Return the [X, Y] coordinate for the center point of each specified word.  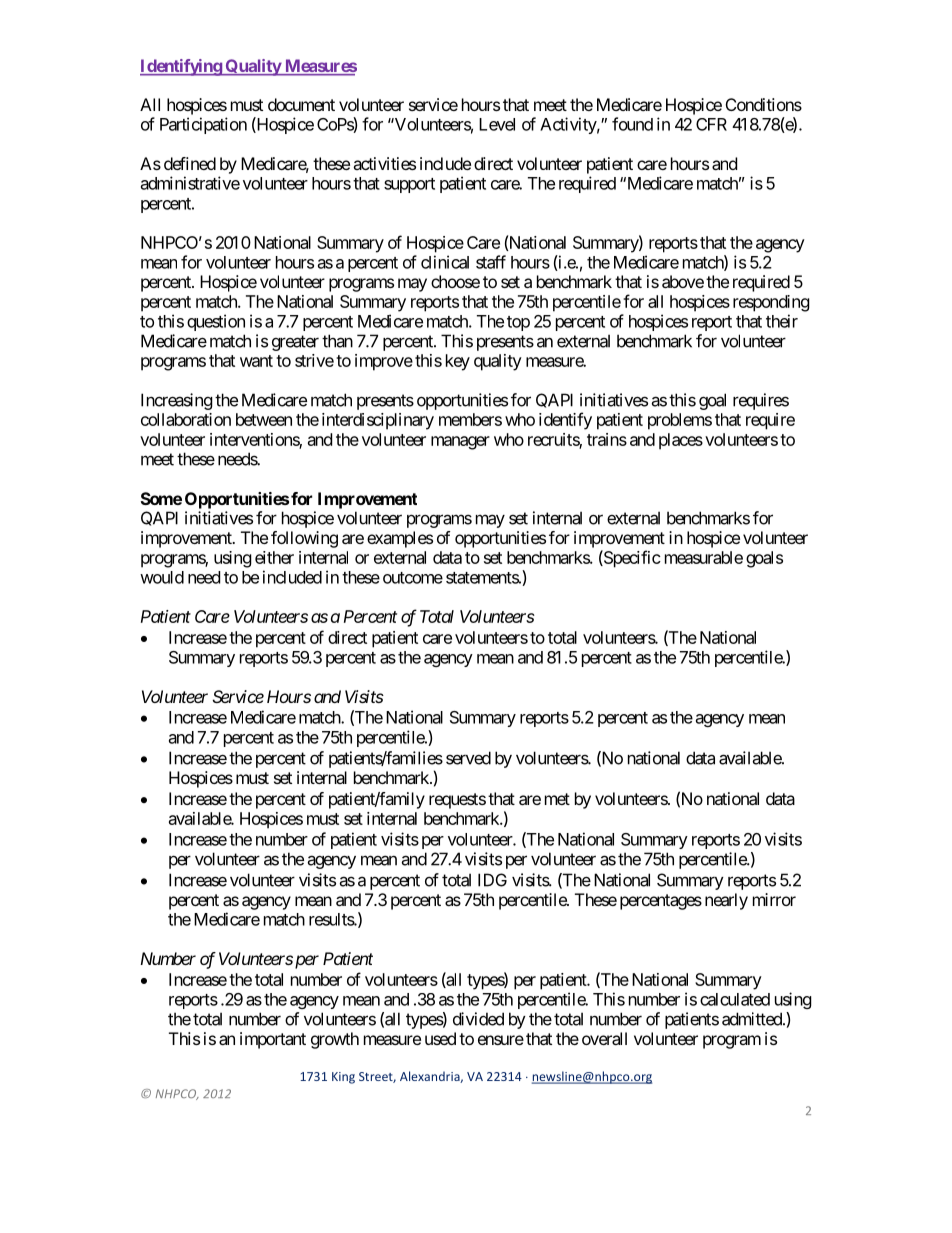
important [273, 1040]
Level [497, 124]
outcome [413, 578]
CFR [711, 124]
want [256, 361]
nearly [726, 901]
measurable [704, 557]
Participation [203, 125]
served [468, 758]
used [440, 1038]
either [274, 557]
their [782, 321]
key [458, 362]
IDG [492, 880]
